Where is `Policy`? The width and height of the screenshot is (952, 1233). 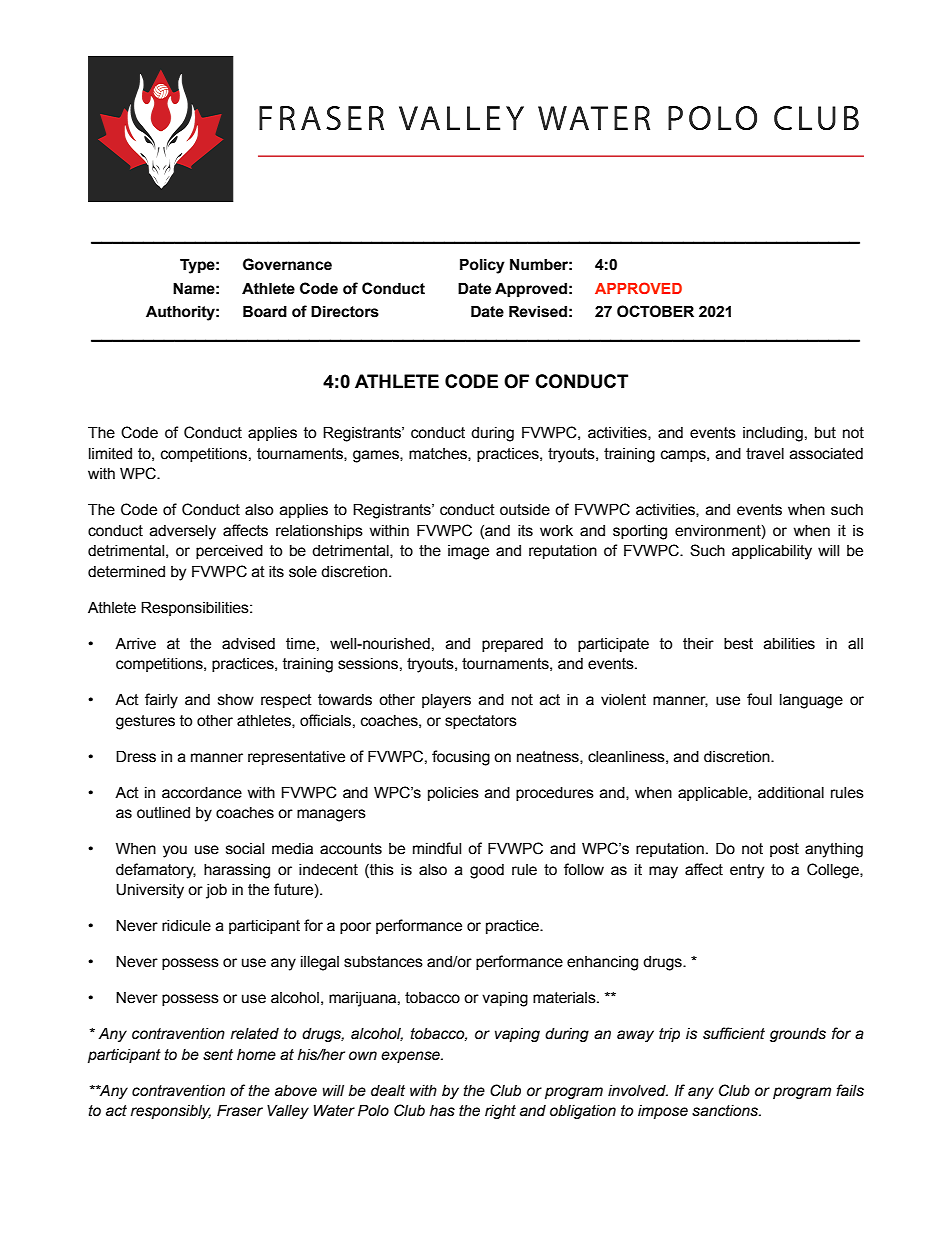 Policy is located at coordinates (482, 266).
